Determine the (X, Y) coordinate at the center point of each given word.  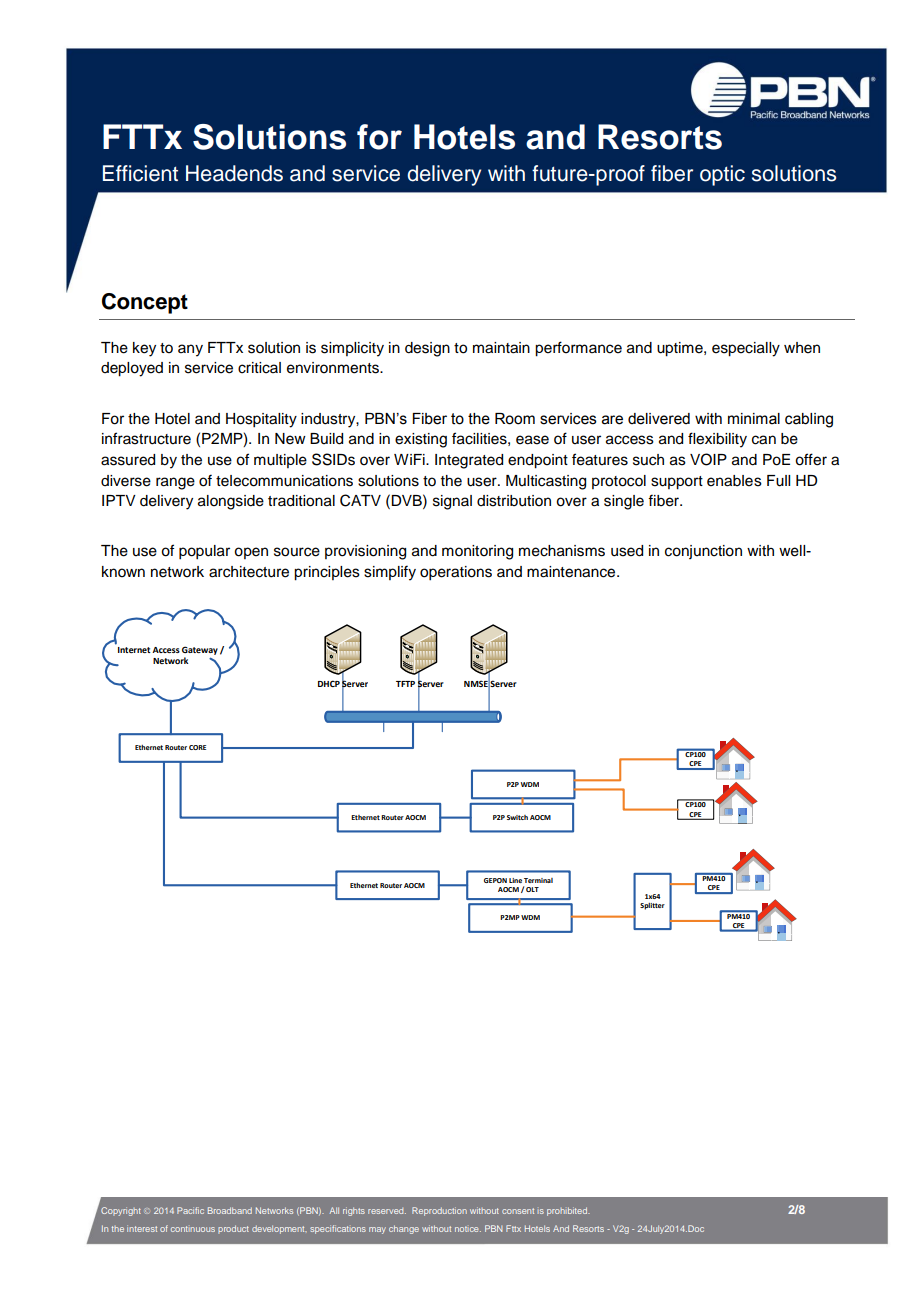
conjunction (703, 552)
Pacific (190, 1210)
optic (722, 175)
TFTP (405, 684)
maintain (501, 348)
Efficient (140, 173)
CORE (197, 747)
